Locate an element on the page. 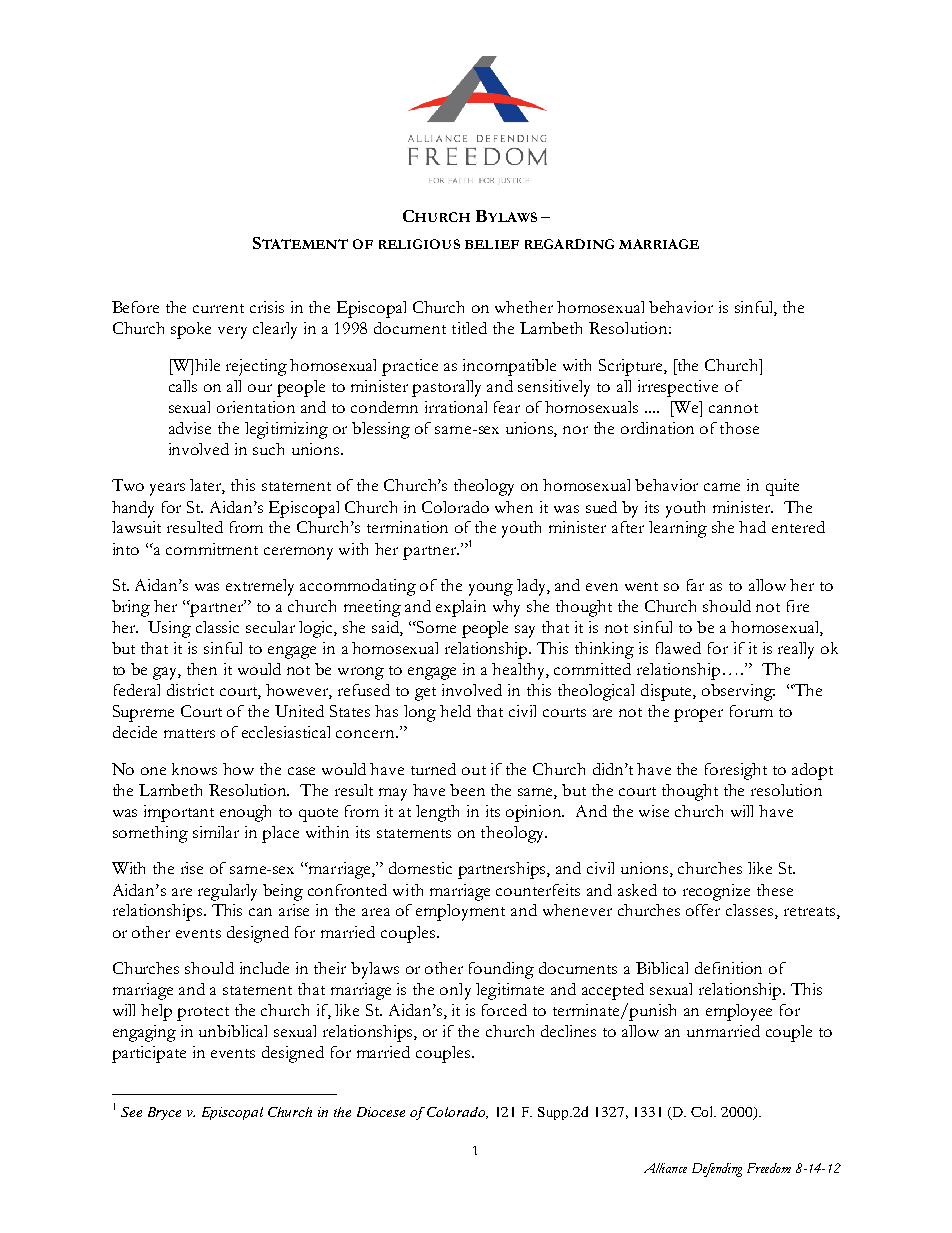  district is located at coordinates (190, 690).
